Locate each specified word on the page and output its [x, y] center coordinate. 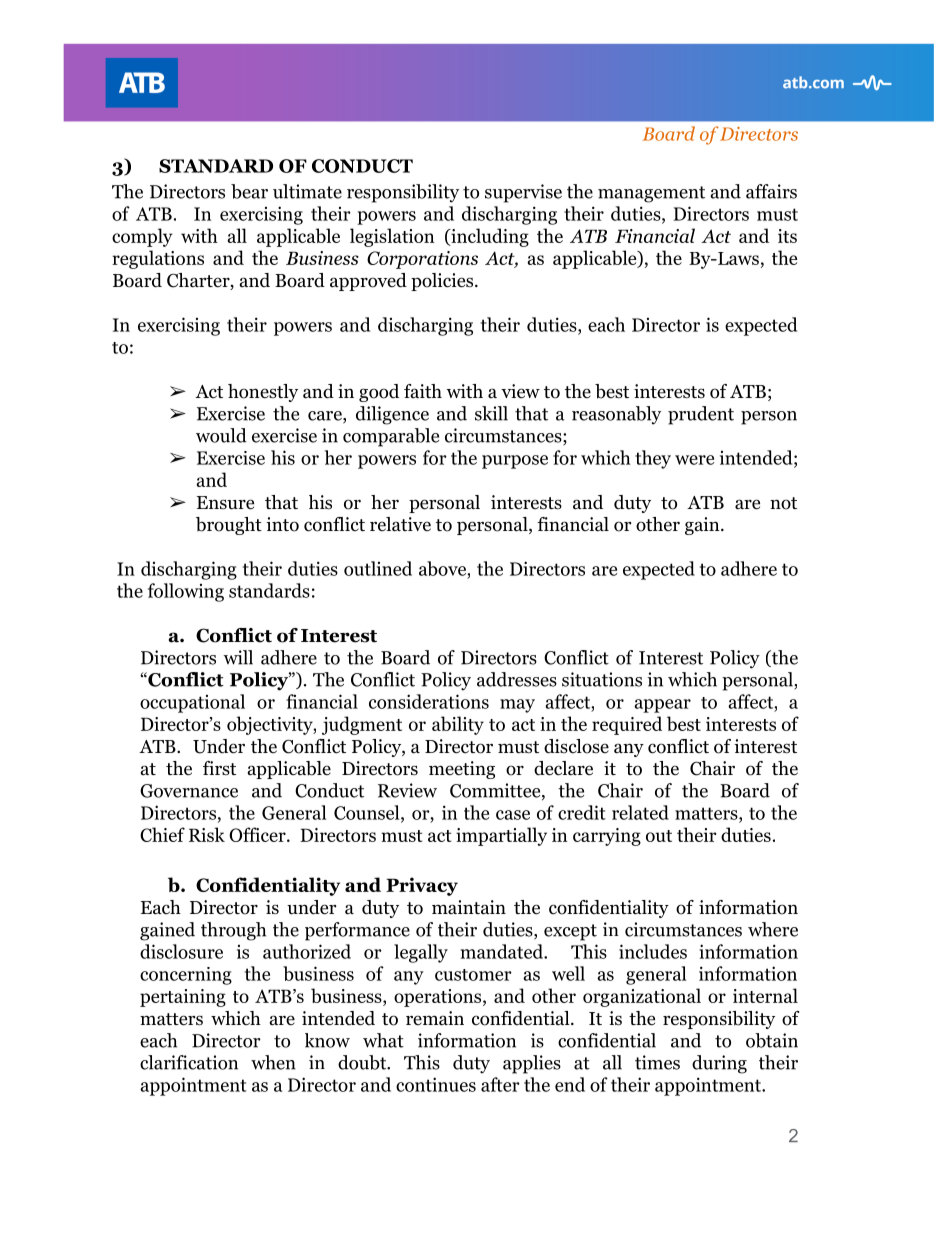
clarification [189, 1062]
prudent [701, 415]
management [651, 194]
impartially [501, 836]
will [238, 657]
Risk [207, 834]
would [221, 435]
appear [662, 706]
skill [491, 413]
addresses [517, 679]
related [640, 812]
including [489, 237]
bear [249, 191]
